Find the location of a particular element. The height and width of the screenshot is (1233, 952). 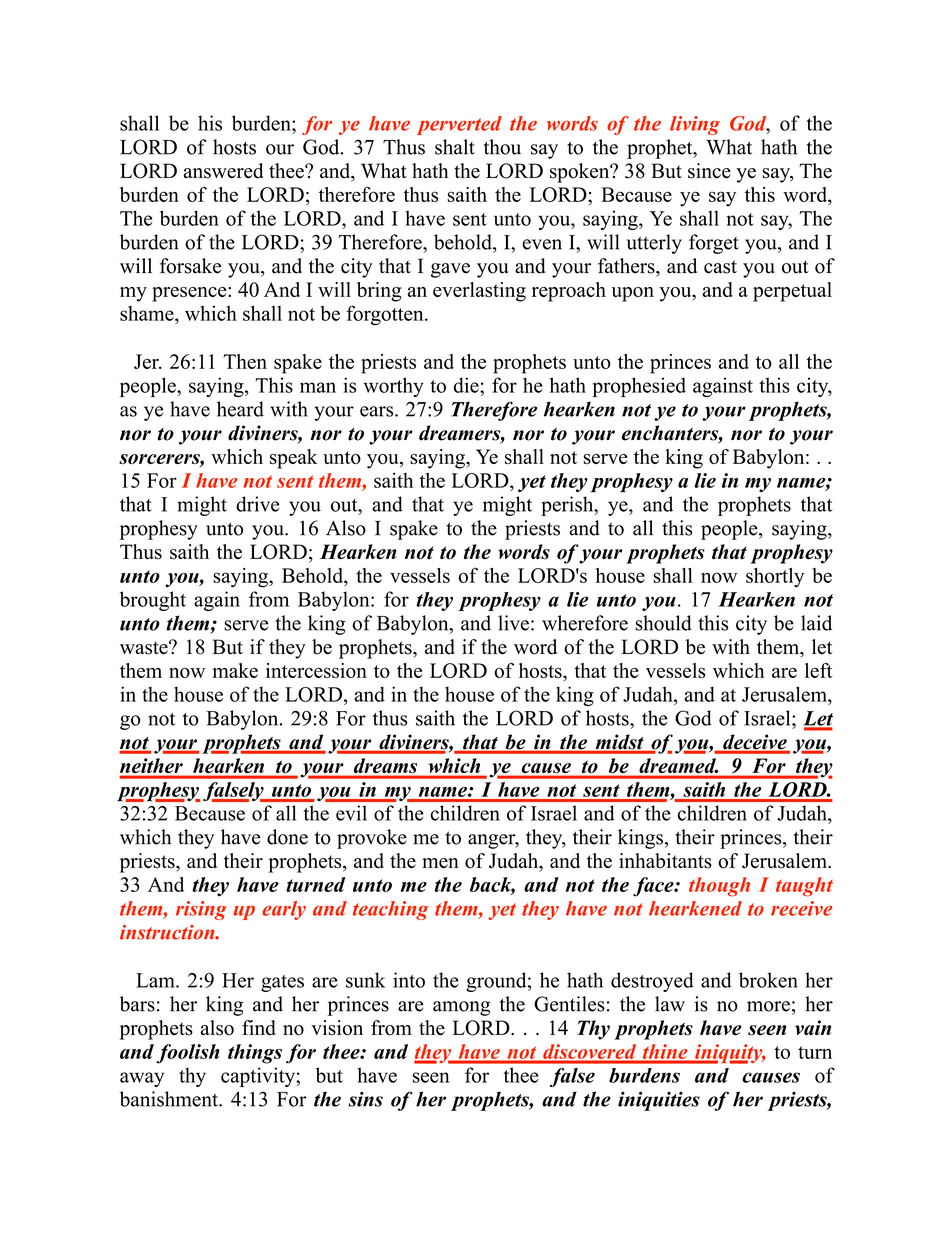

drive is located at coordinates (257, 504).
